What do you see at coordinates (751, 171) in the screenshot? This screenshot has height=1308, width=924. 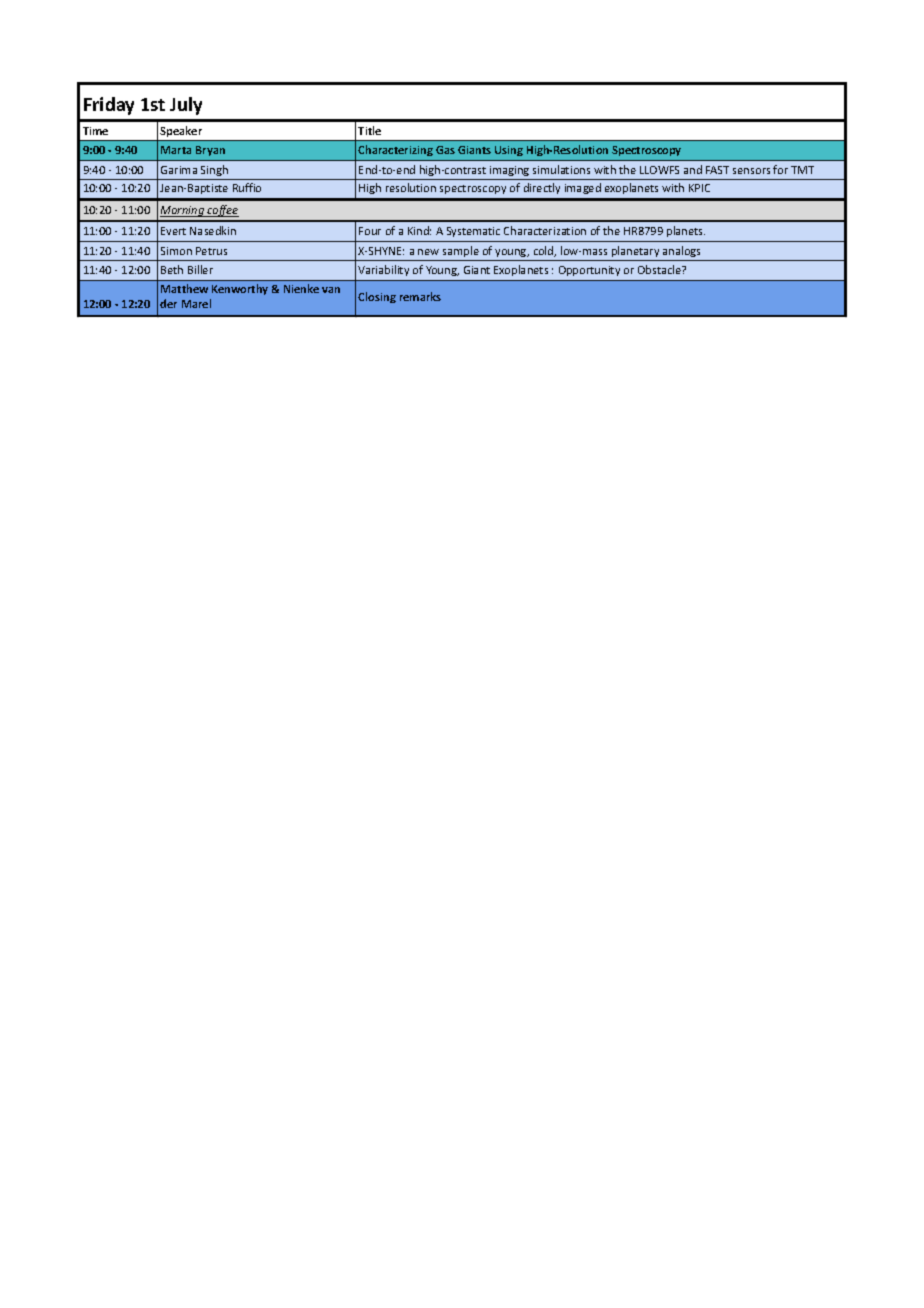 I see `sensors` at bounding box center [751, 171].
